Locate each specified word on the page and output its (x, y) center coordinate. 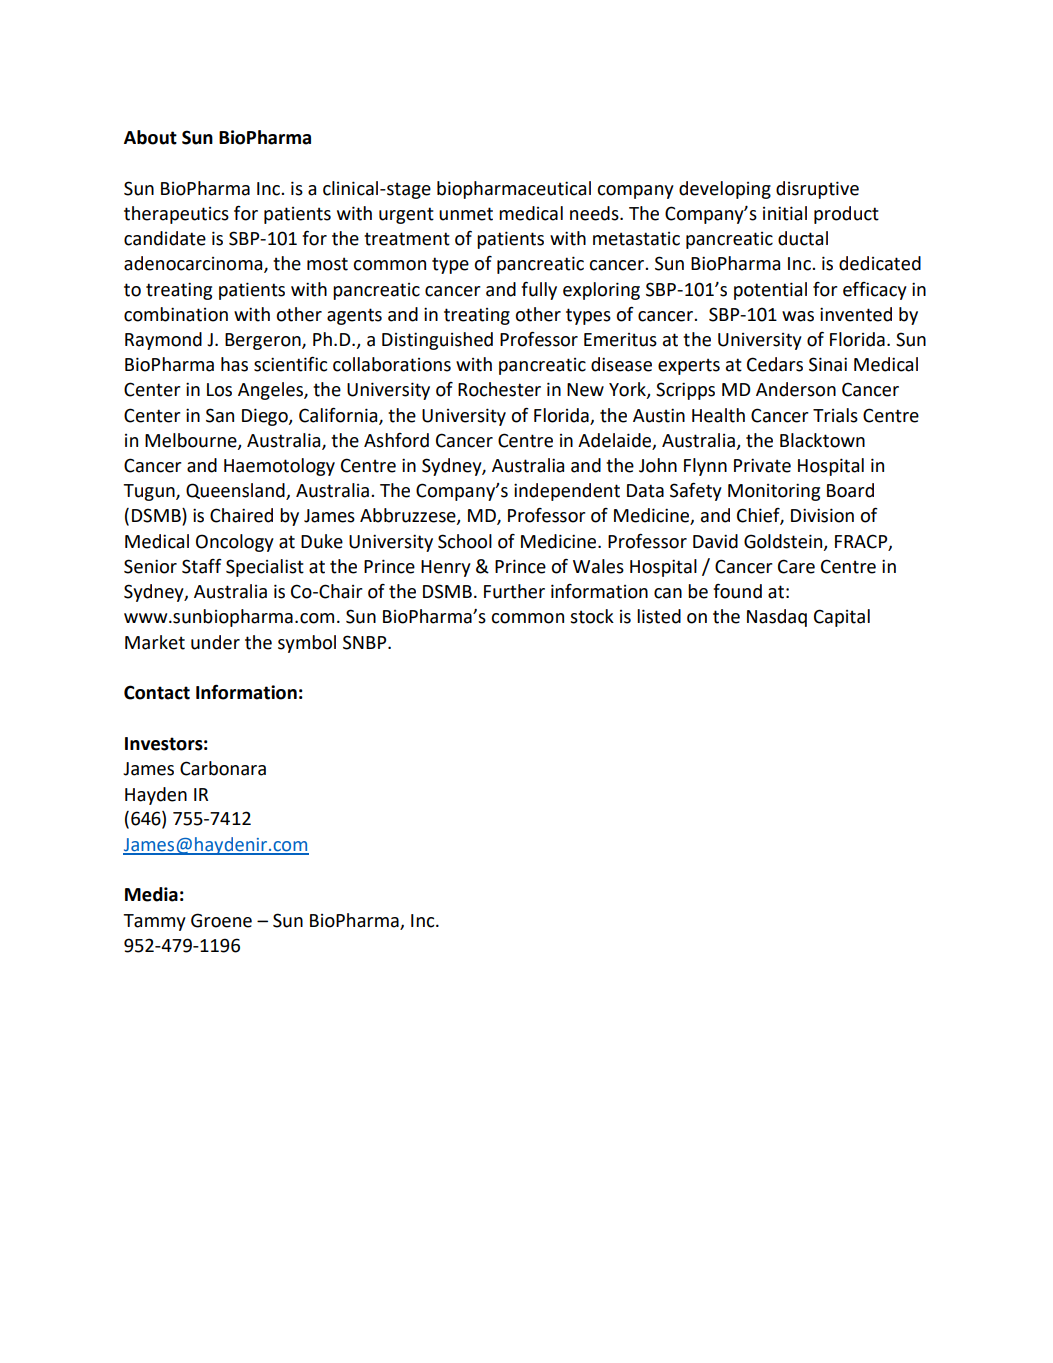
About (150, 137)
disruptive (817, 190)
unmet (466, 214)
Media (151, 894)
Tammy (154, 922)
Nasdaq (777, 618)
